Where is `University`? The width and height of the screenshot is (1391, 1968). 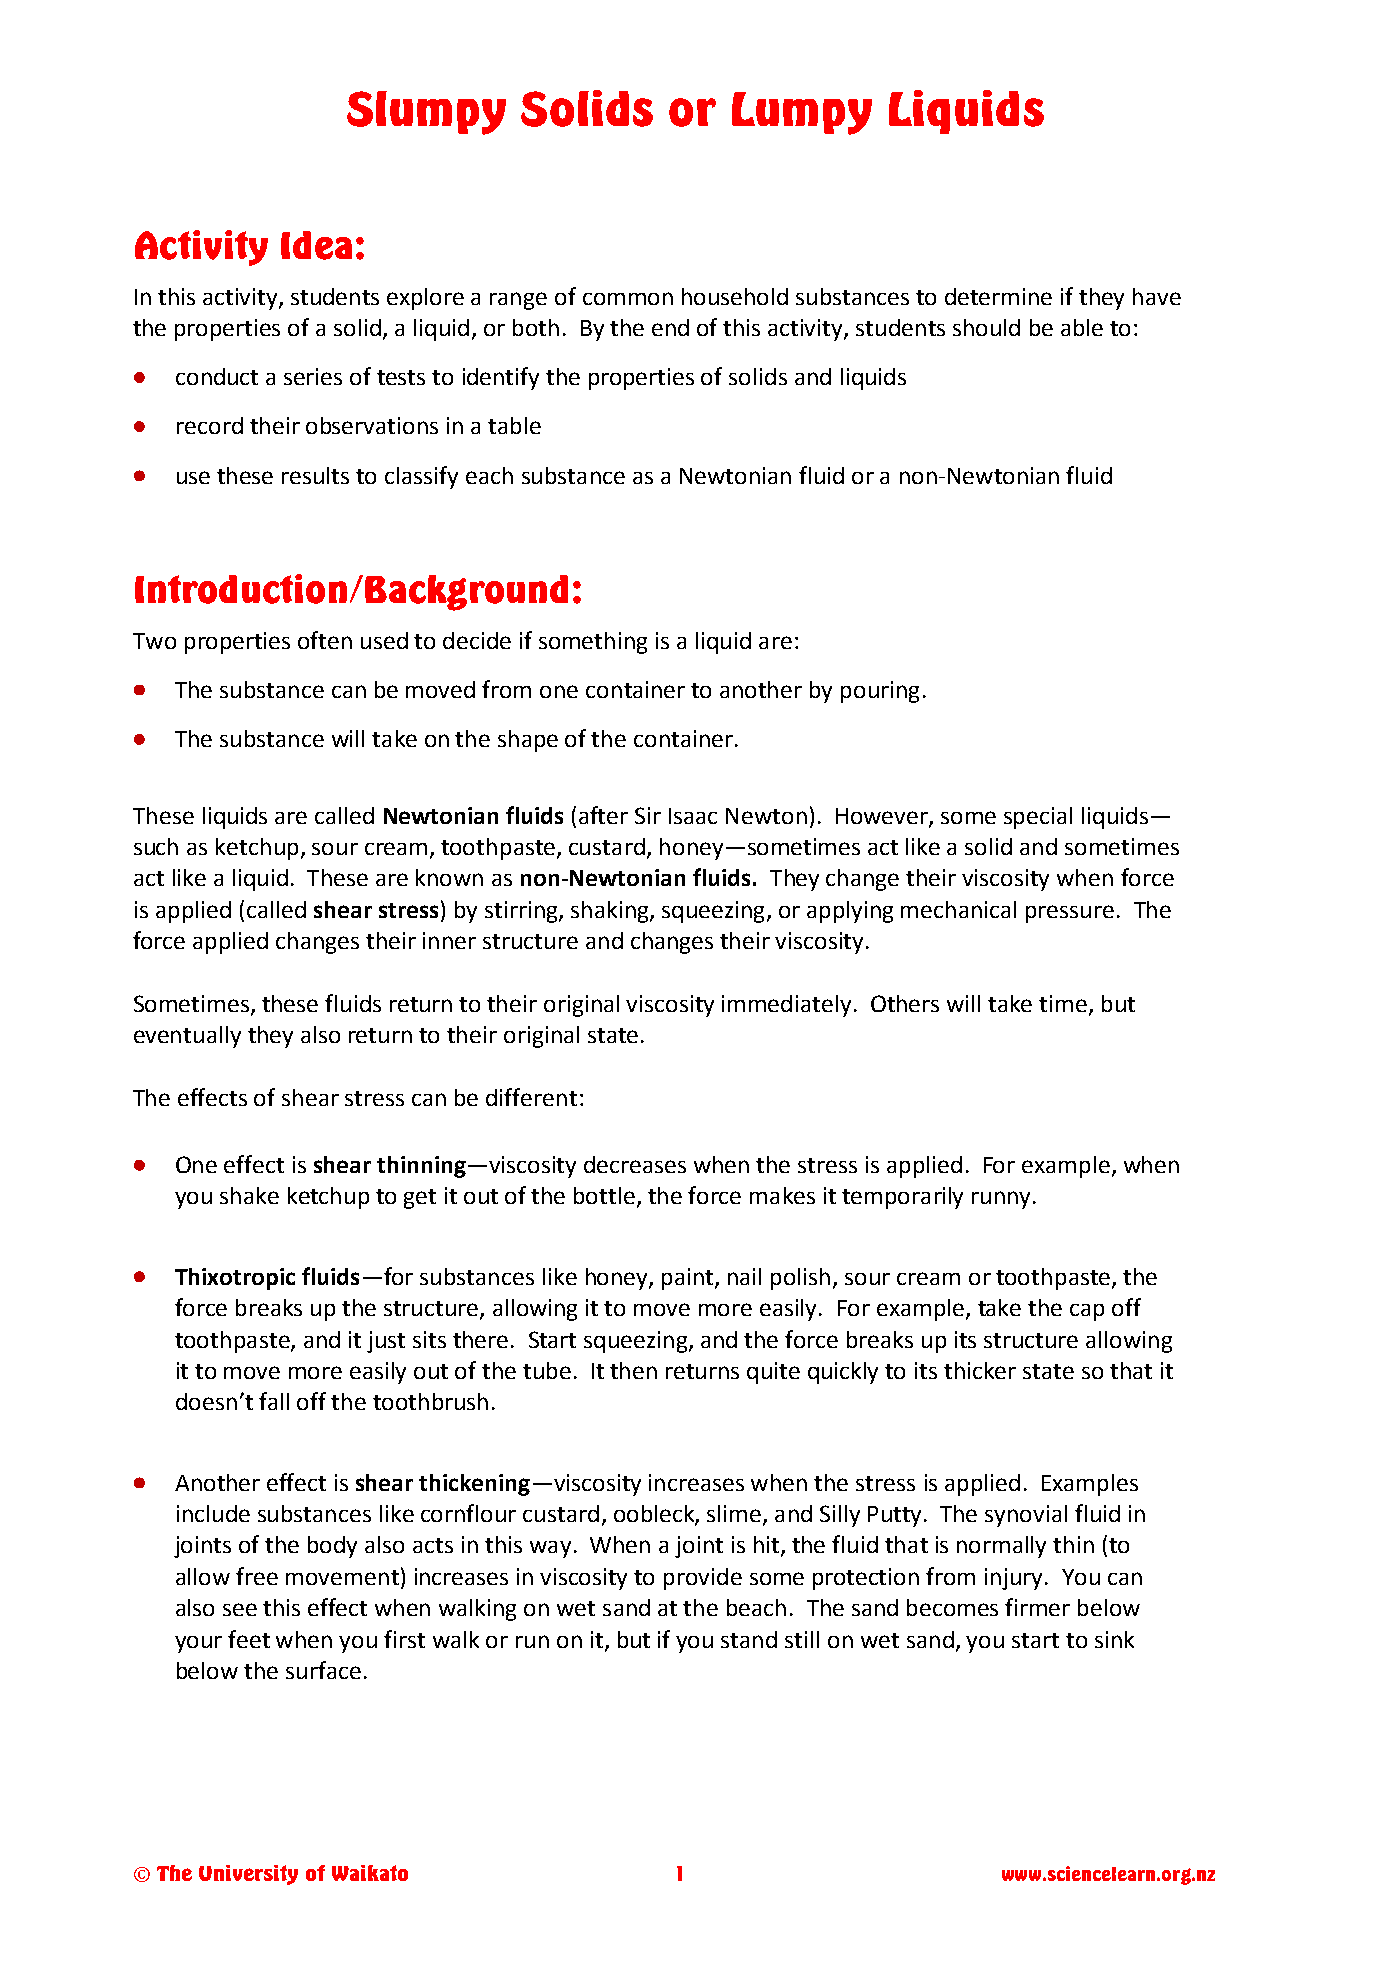 University is located at coordinates (248, 1875).
